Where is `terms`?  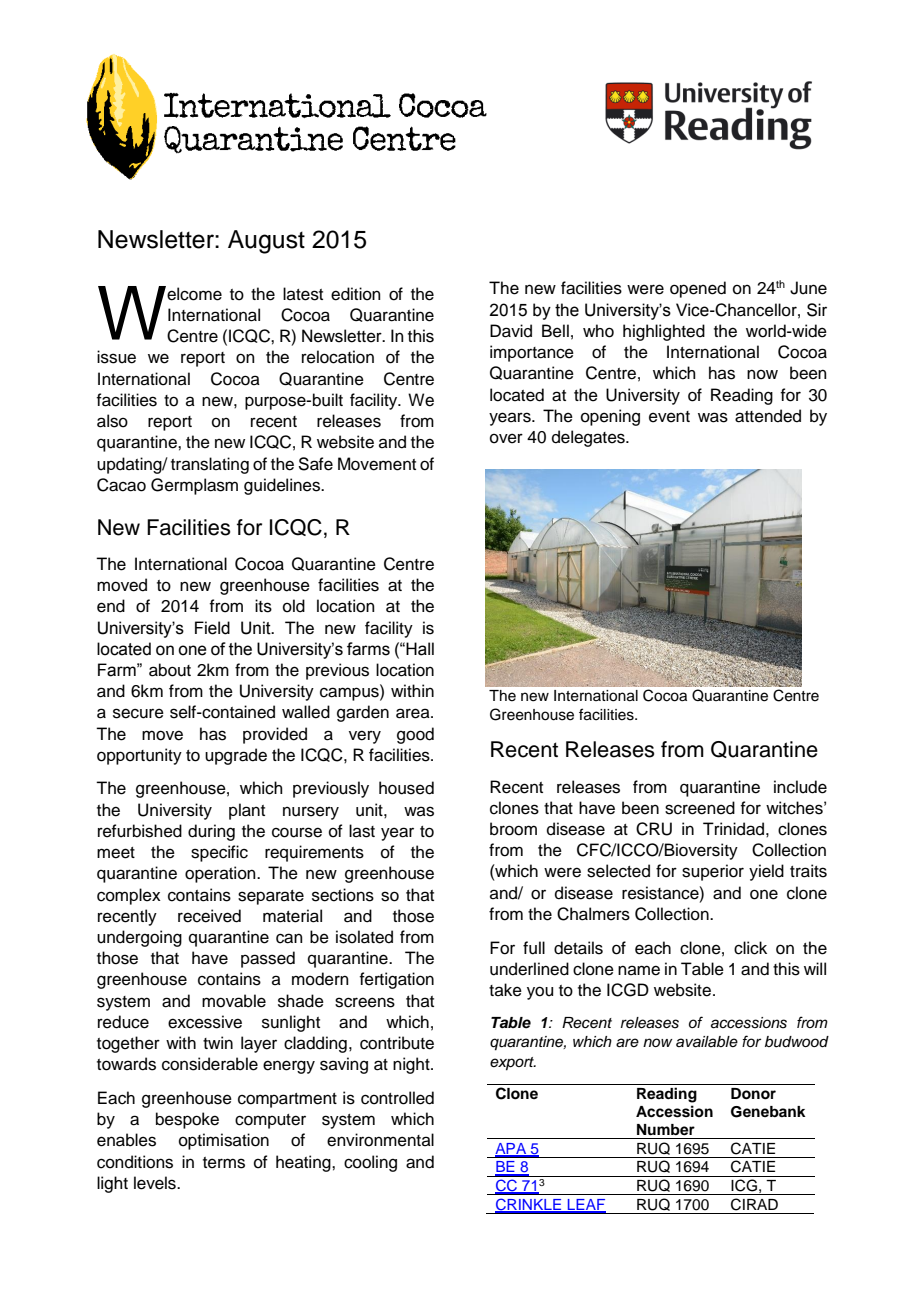
terms is located at coordinates (224, 1163).
